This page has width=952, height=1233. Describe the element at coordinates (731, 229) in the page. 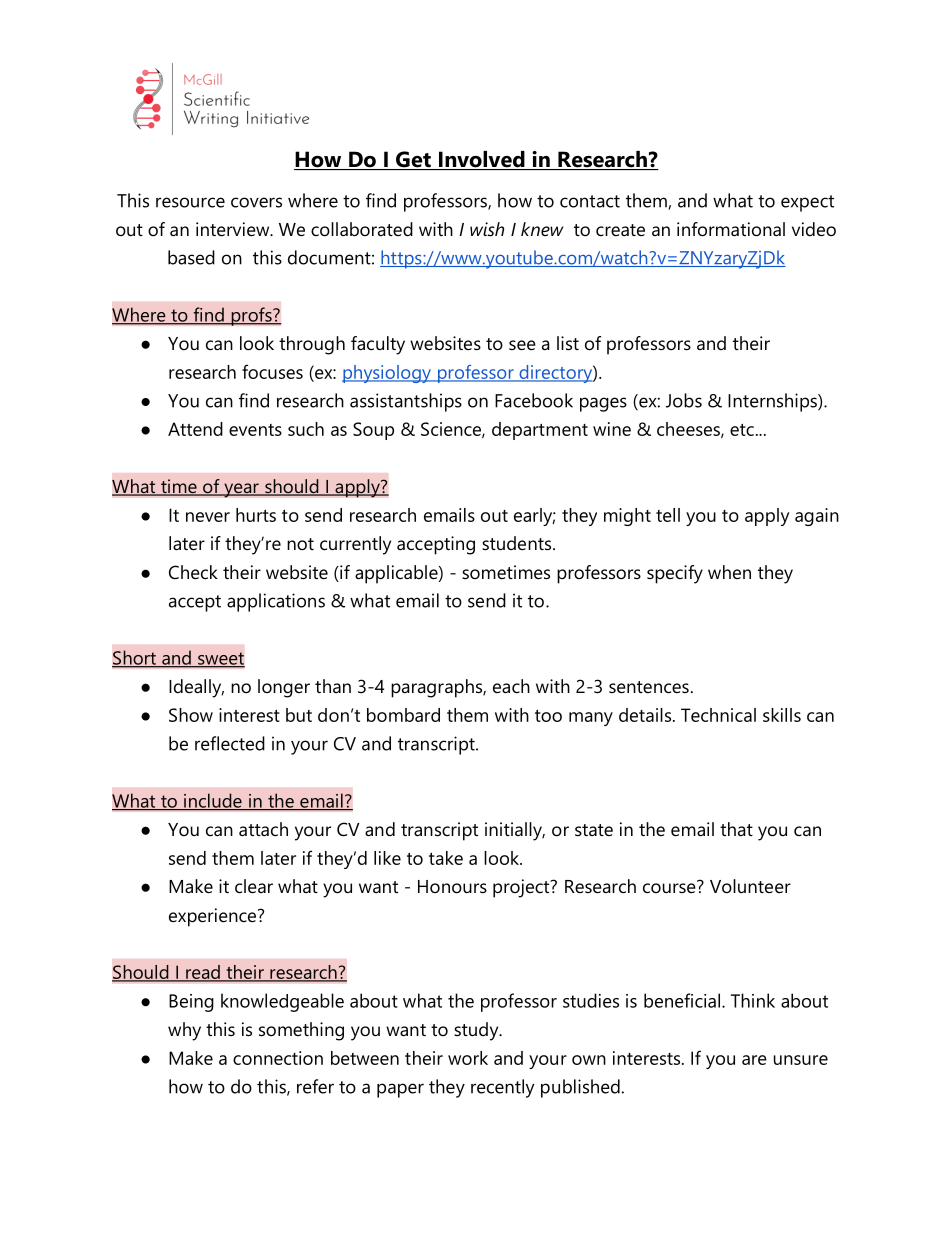

I see `informational` at that location.
